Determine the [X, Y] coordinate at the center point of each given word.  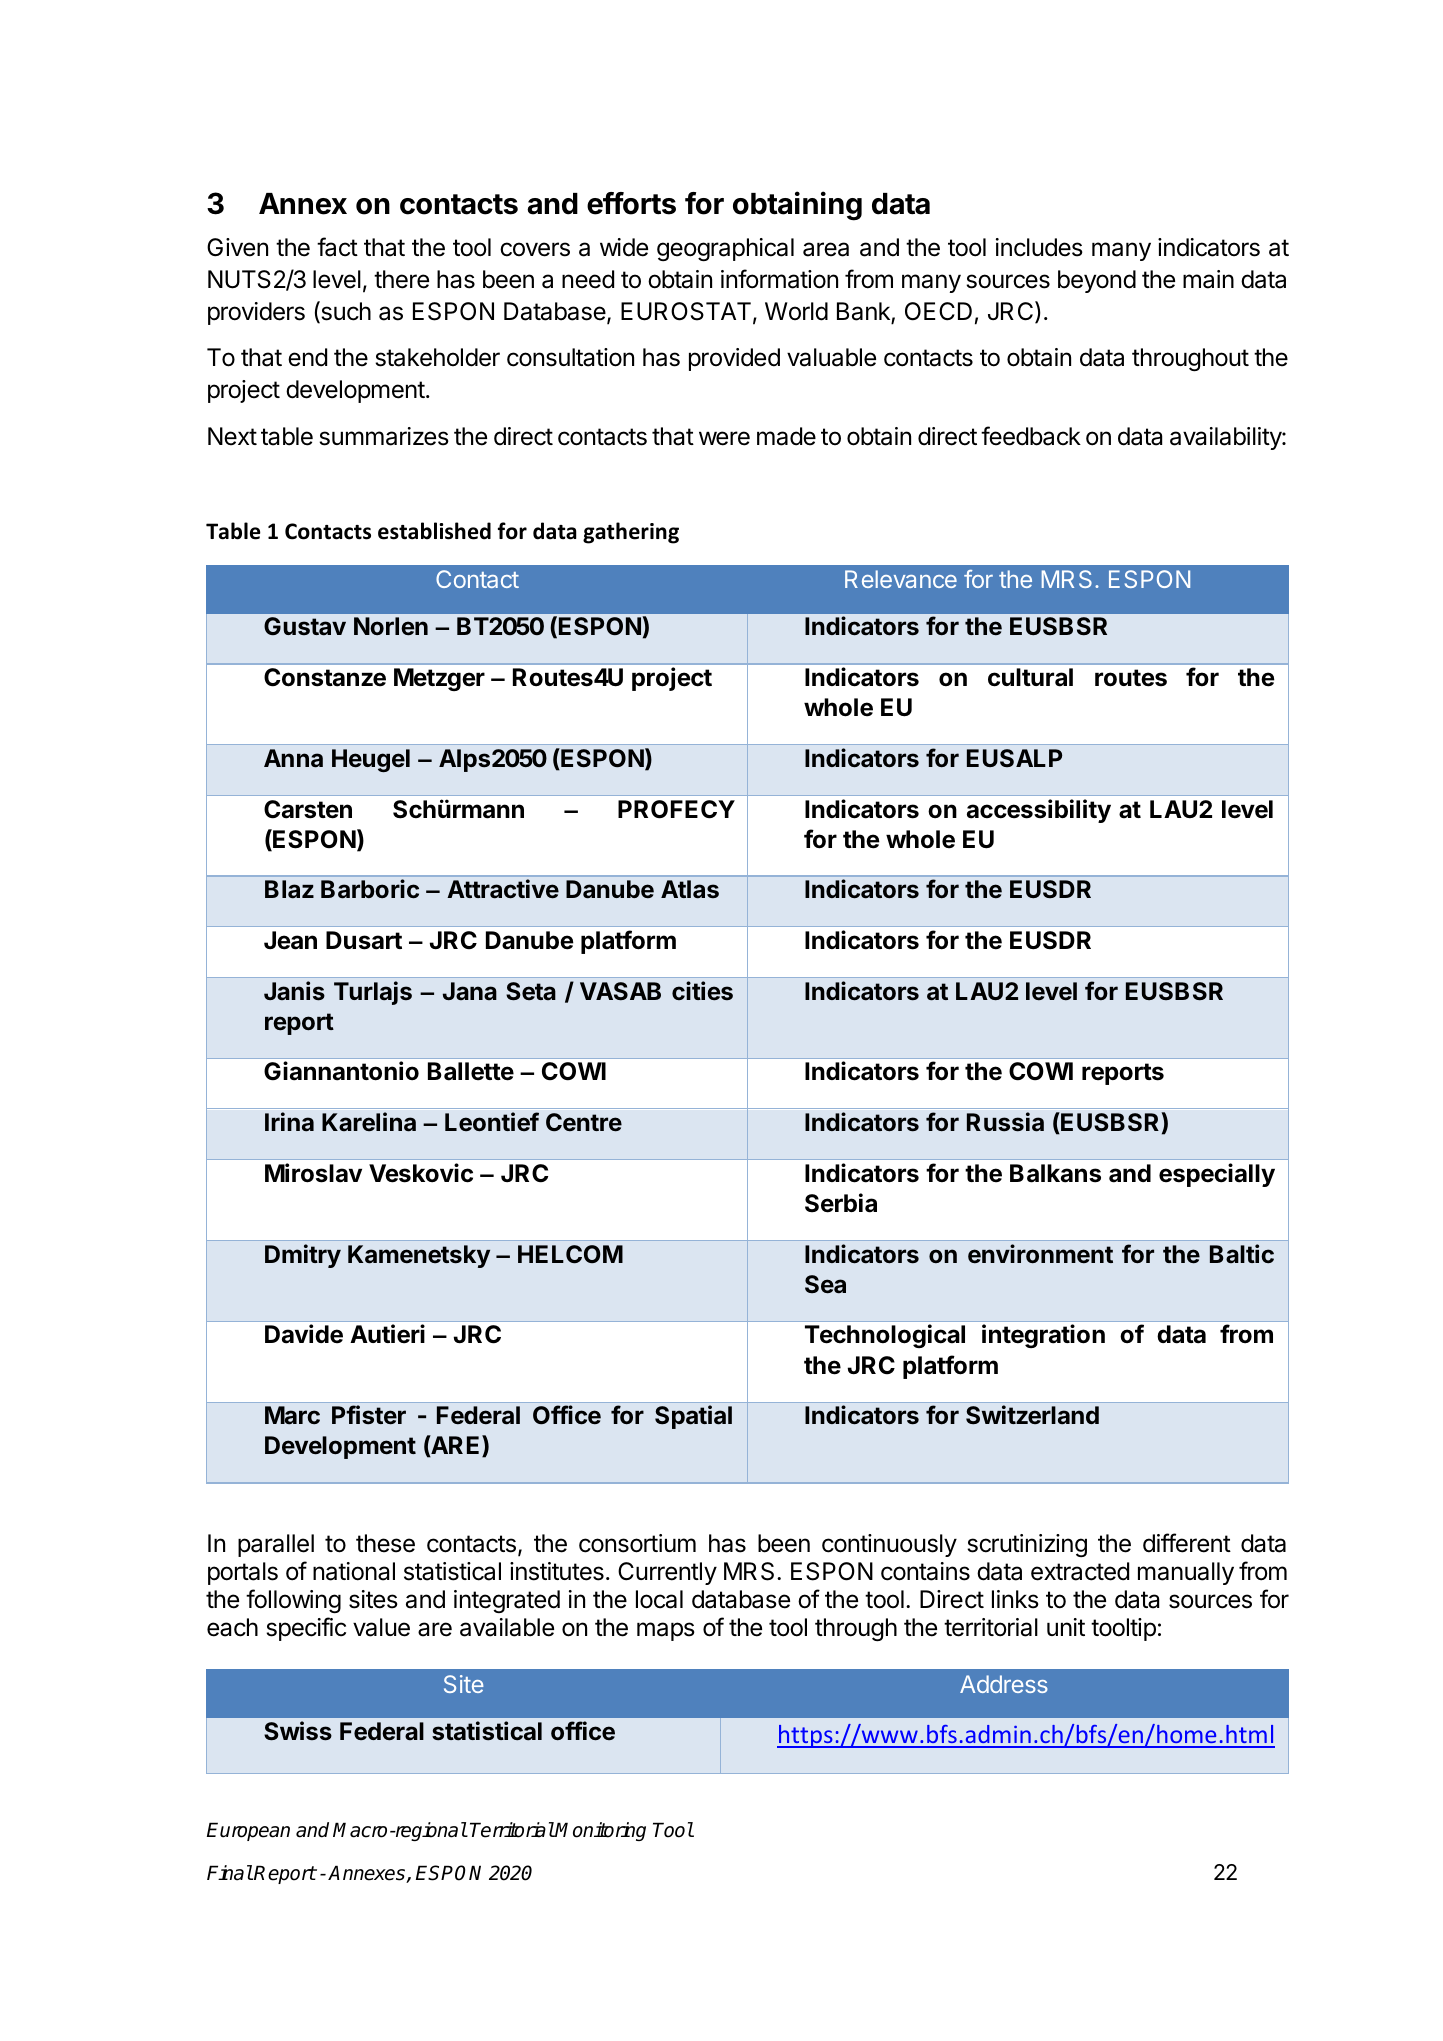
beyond [1097, 281]
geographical [725, 249]
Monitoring [600, 1831]
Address [1004, 1684]
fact [337, 247]
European [248, 1831]
